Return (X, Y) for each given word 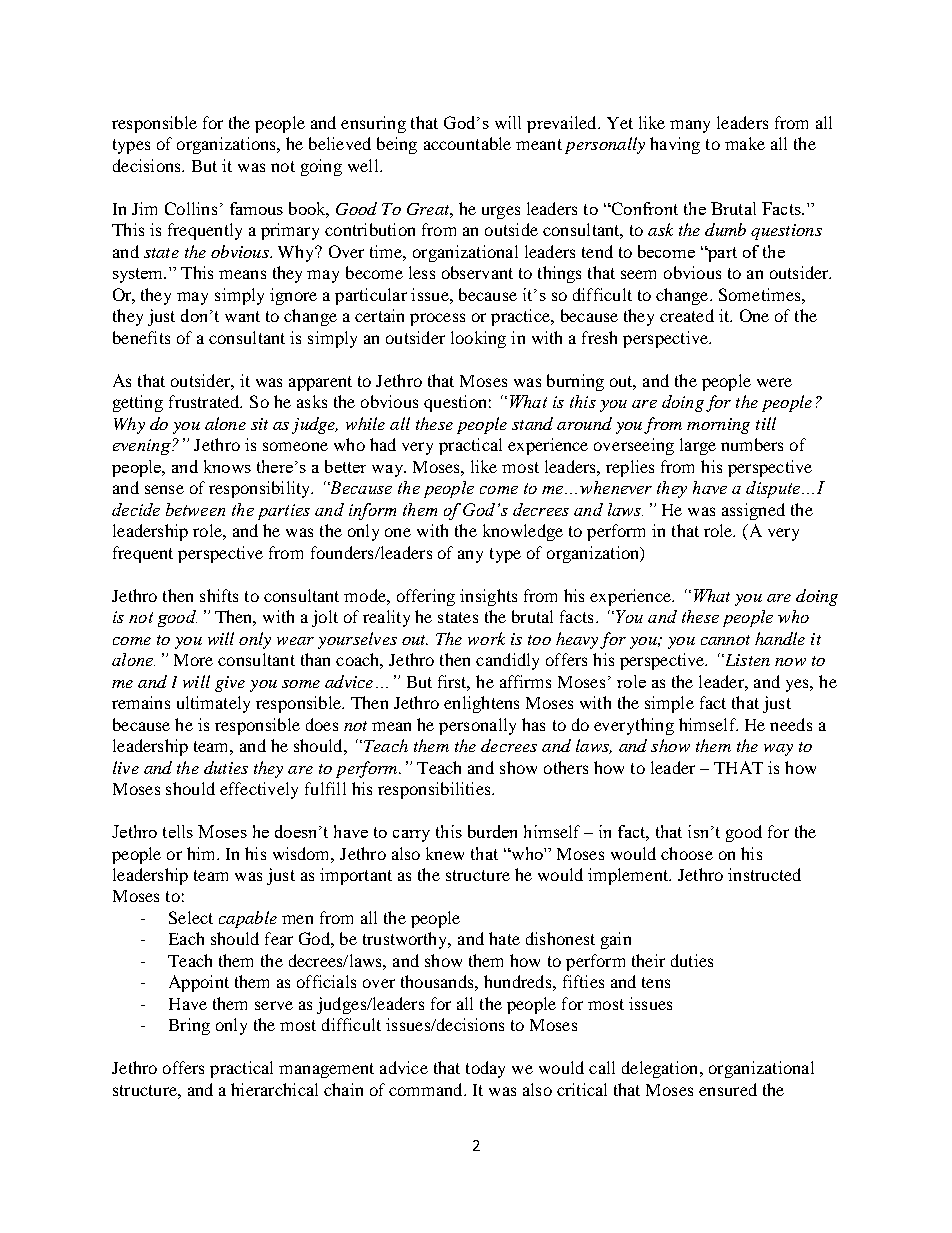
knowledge (523, 532)
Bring (189, 1026)
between (195, 509)
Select (191, 917)
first (454, 682)
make (745, 143)
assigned (753, 511)
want (242, 316)
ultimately (213, 704)
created (687, 315)
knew (445, 853)
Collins (191, 208)
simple (669, 704)
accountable (467, 143)
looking (478, 339)
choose (687, 853)
